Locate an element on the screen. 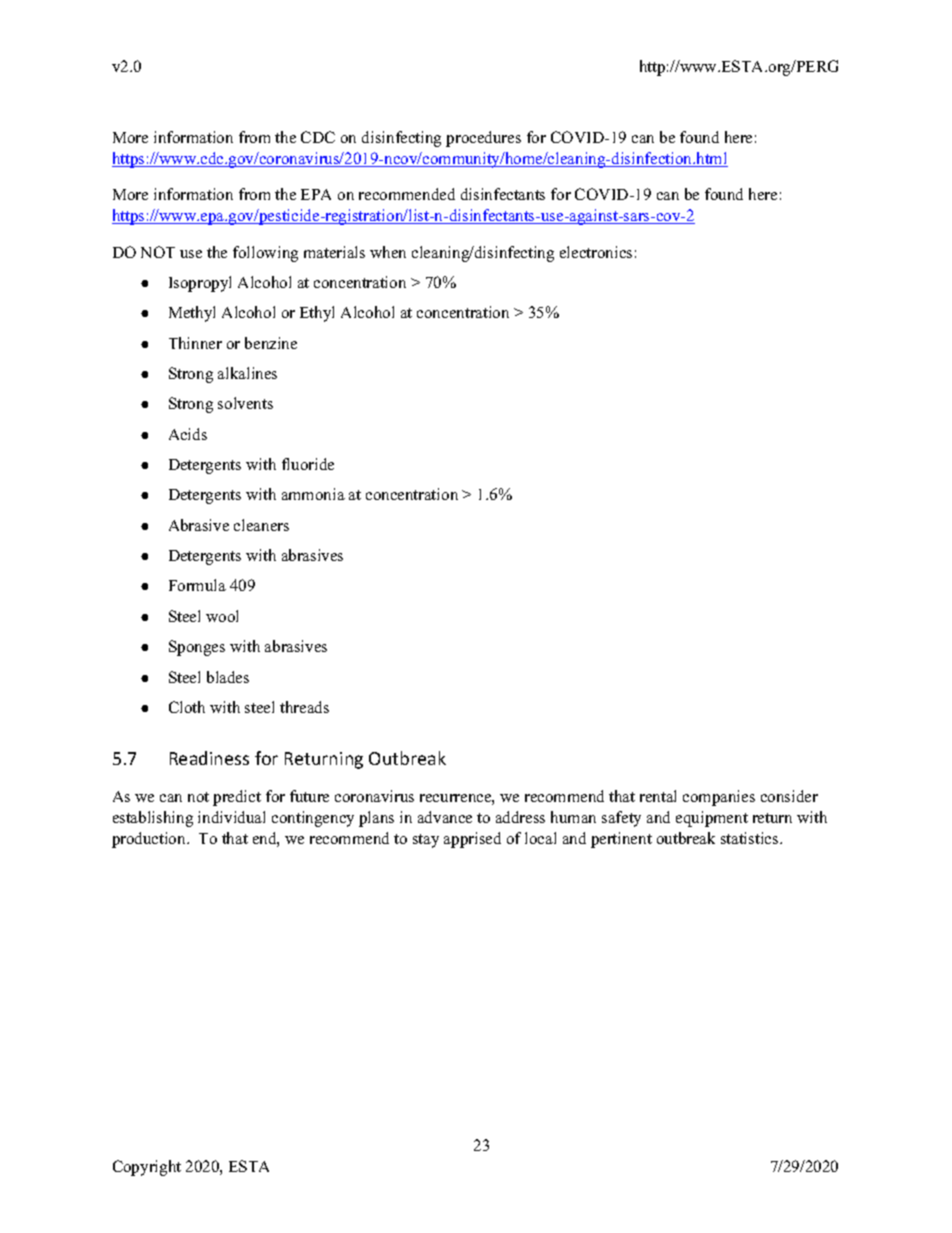 The image size is (952, 1233). electronics is located at coordinates (596, 252).
